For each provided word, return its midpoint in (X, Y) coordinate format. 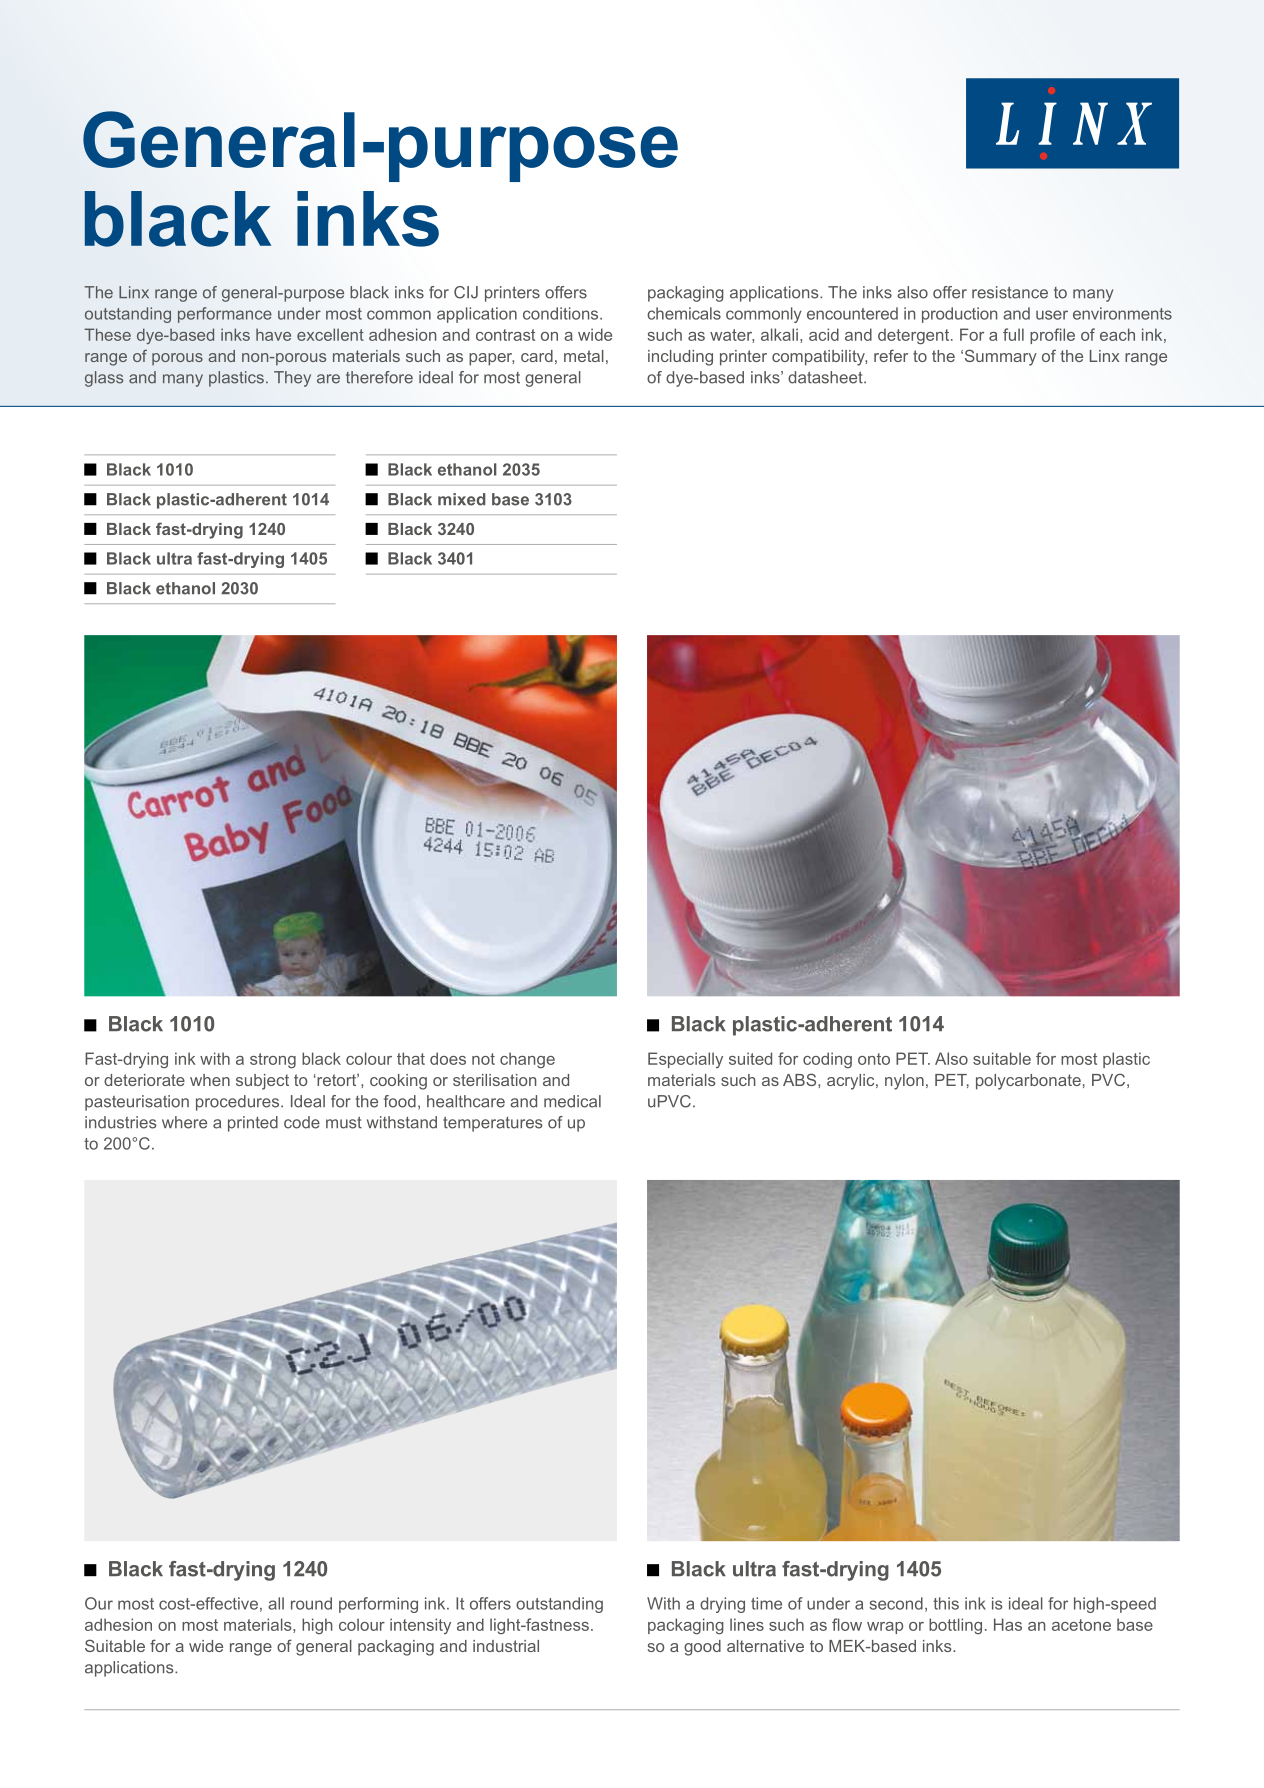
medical (572, 1101)
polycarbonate (1028, 1082)
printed (253, 1124)
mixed (462, 499)
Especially (685, 1060)
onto (874, 1059)
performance (225, 315)
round (311, 1603)
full (1013, 334)
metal (584, 356)
